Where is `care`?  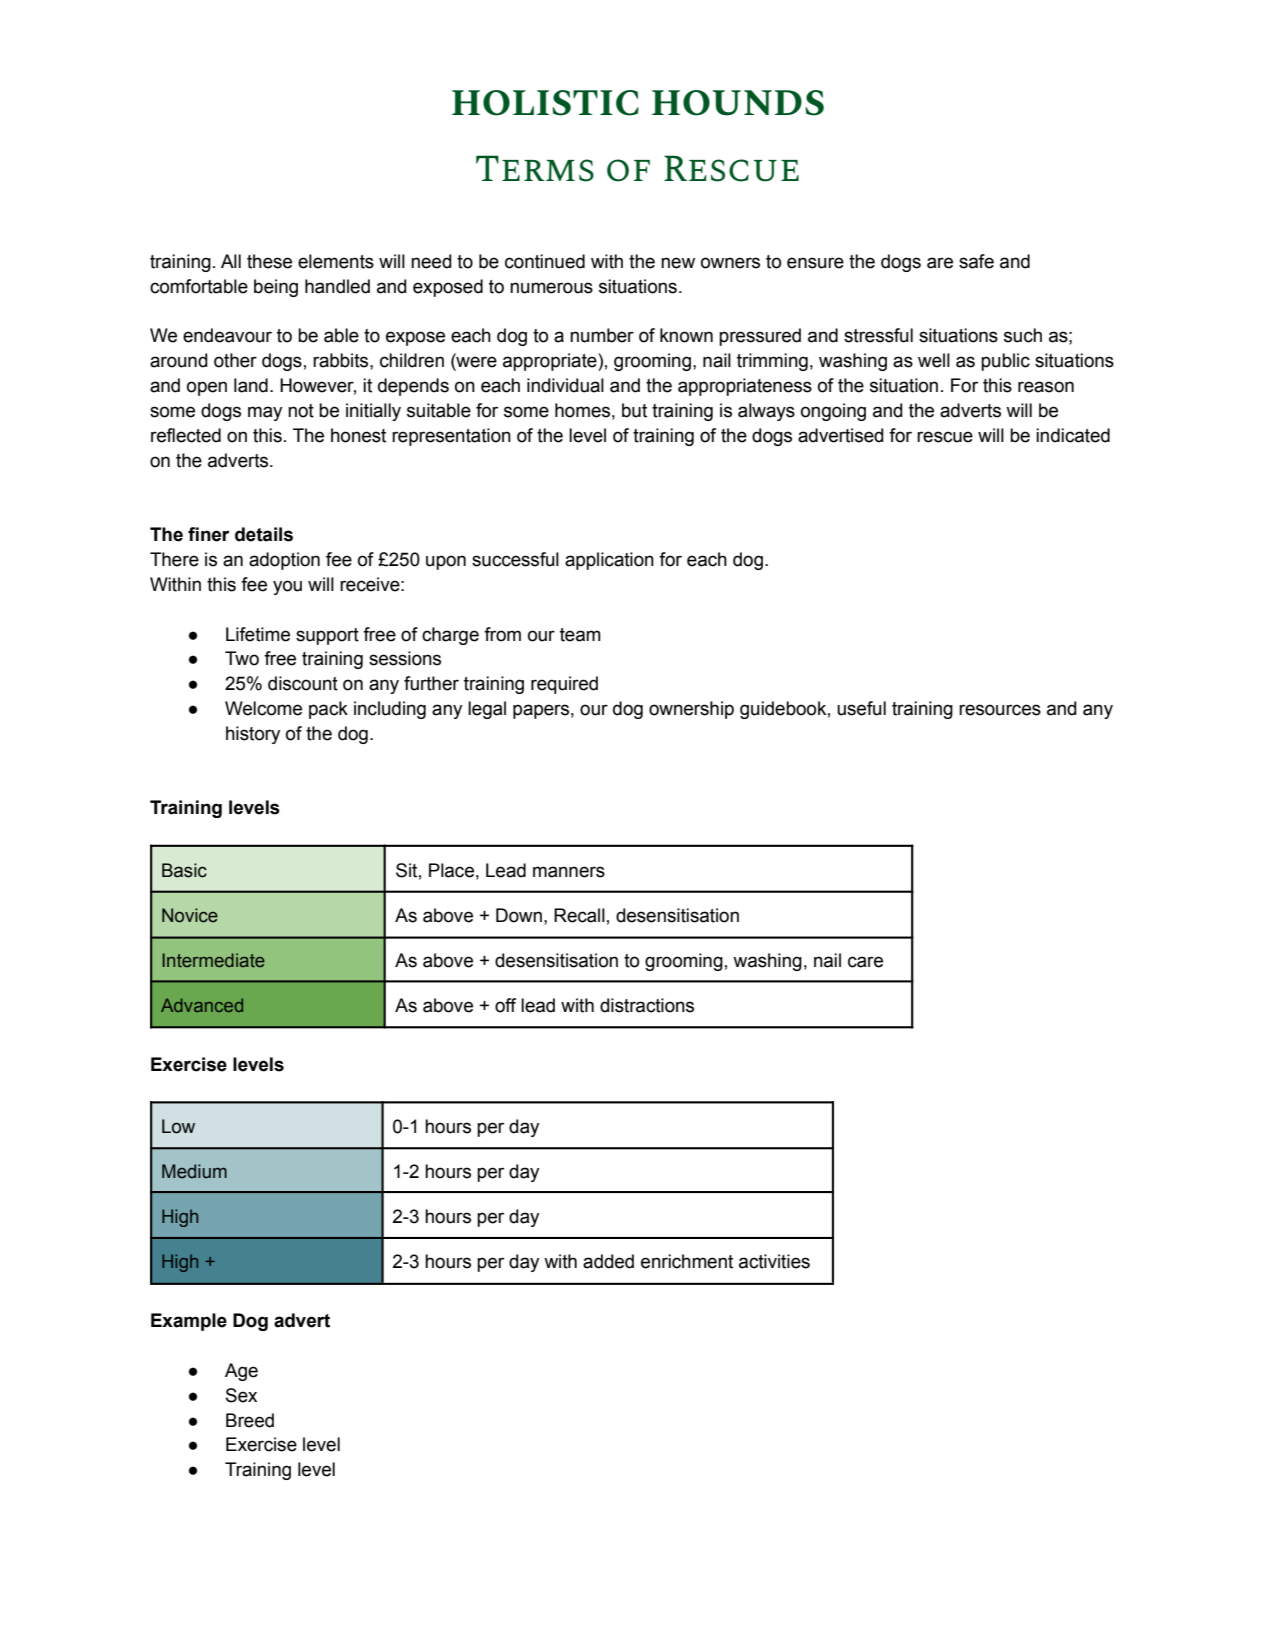 care is located at coordinates (865, 962).
